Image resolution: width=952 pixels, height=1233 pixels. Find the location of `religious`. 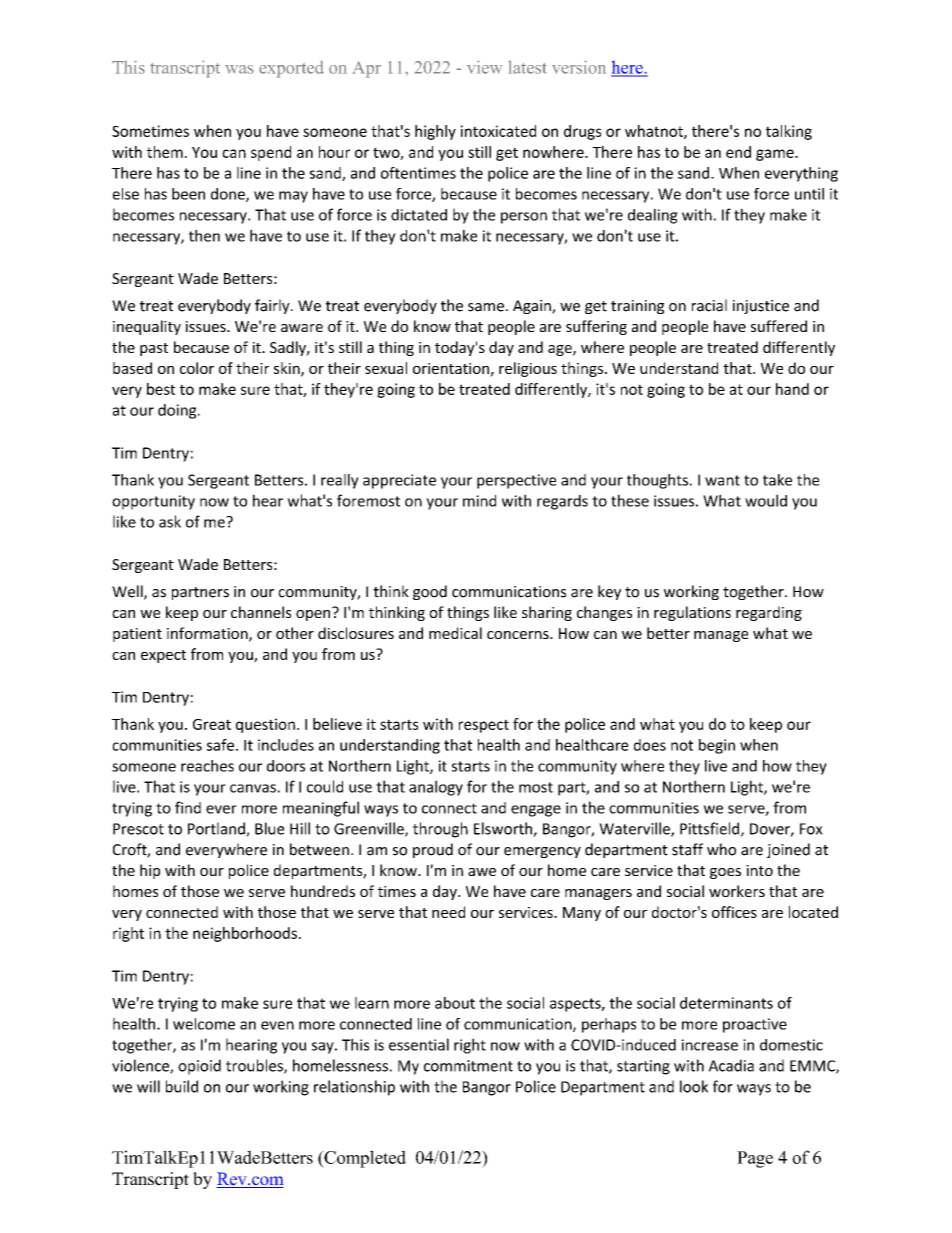

religious is located at coordinates (528, 369).
